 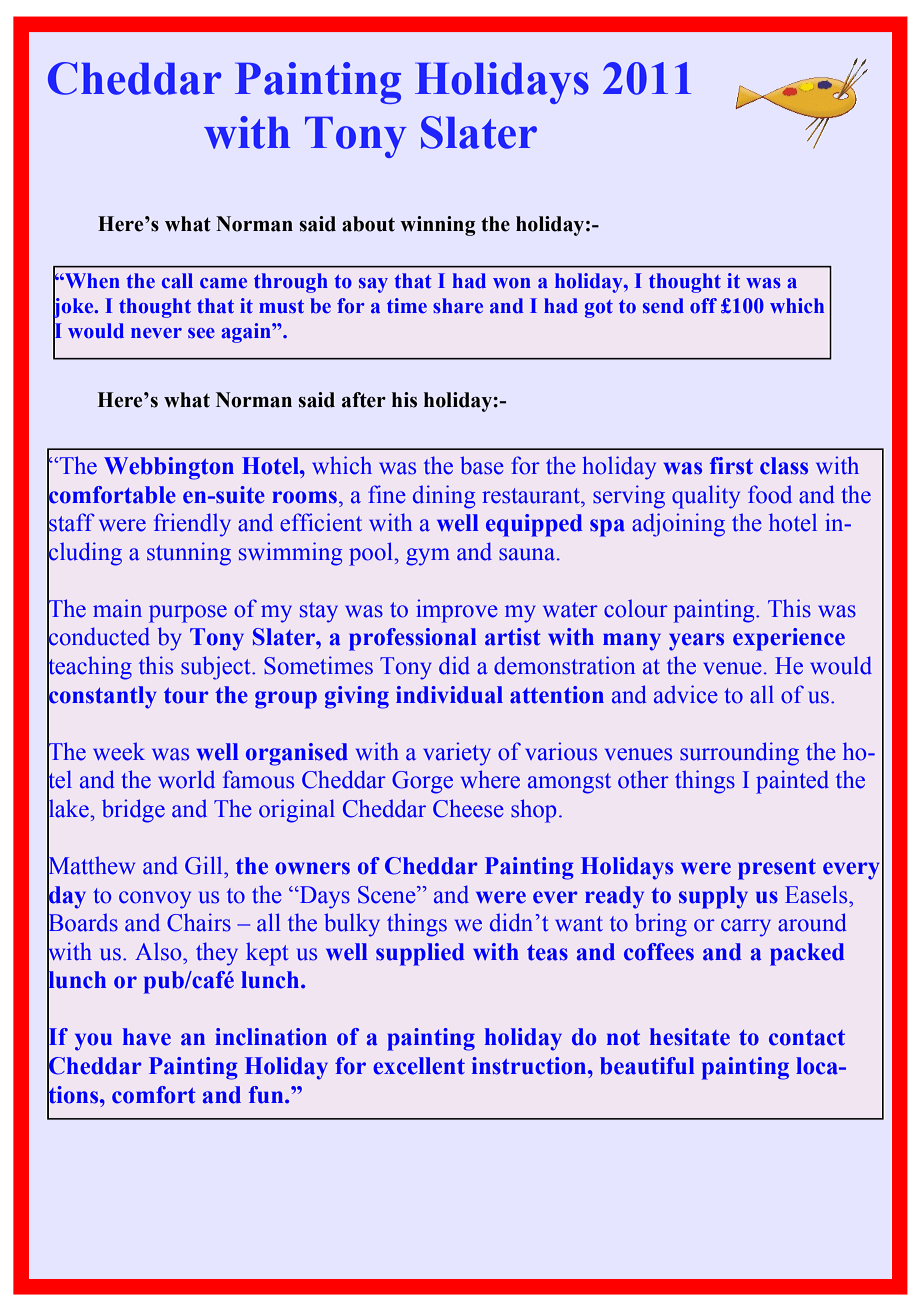 I want to click on have, so click(x=147, y=1037).
